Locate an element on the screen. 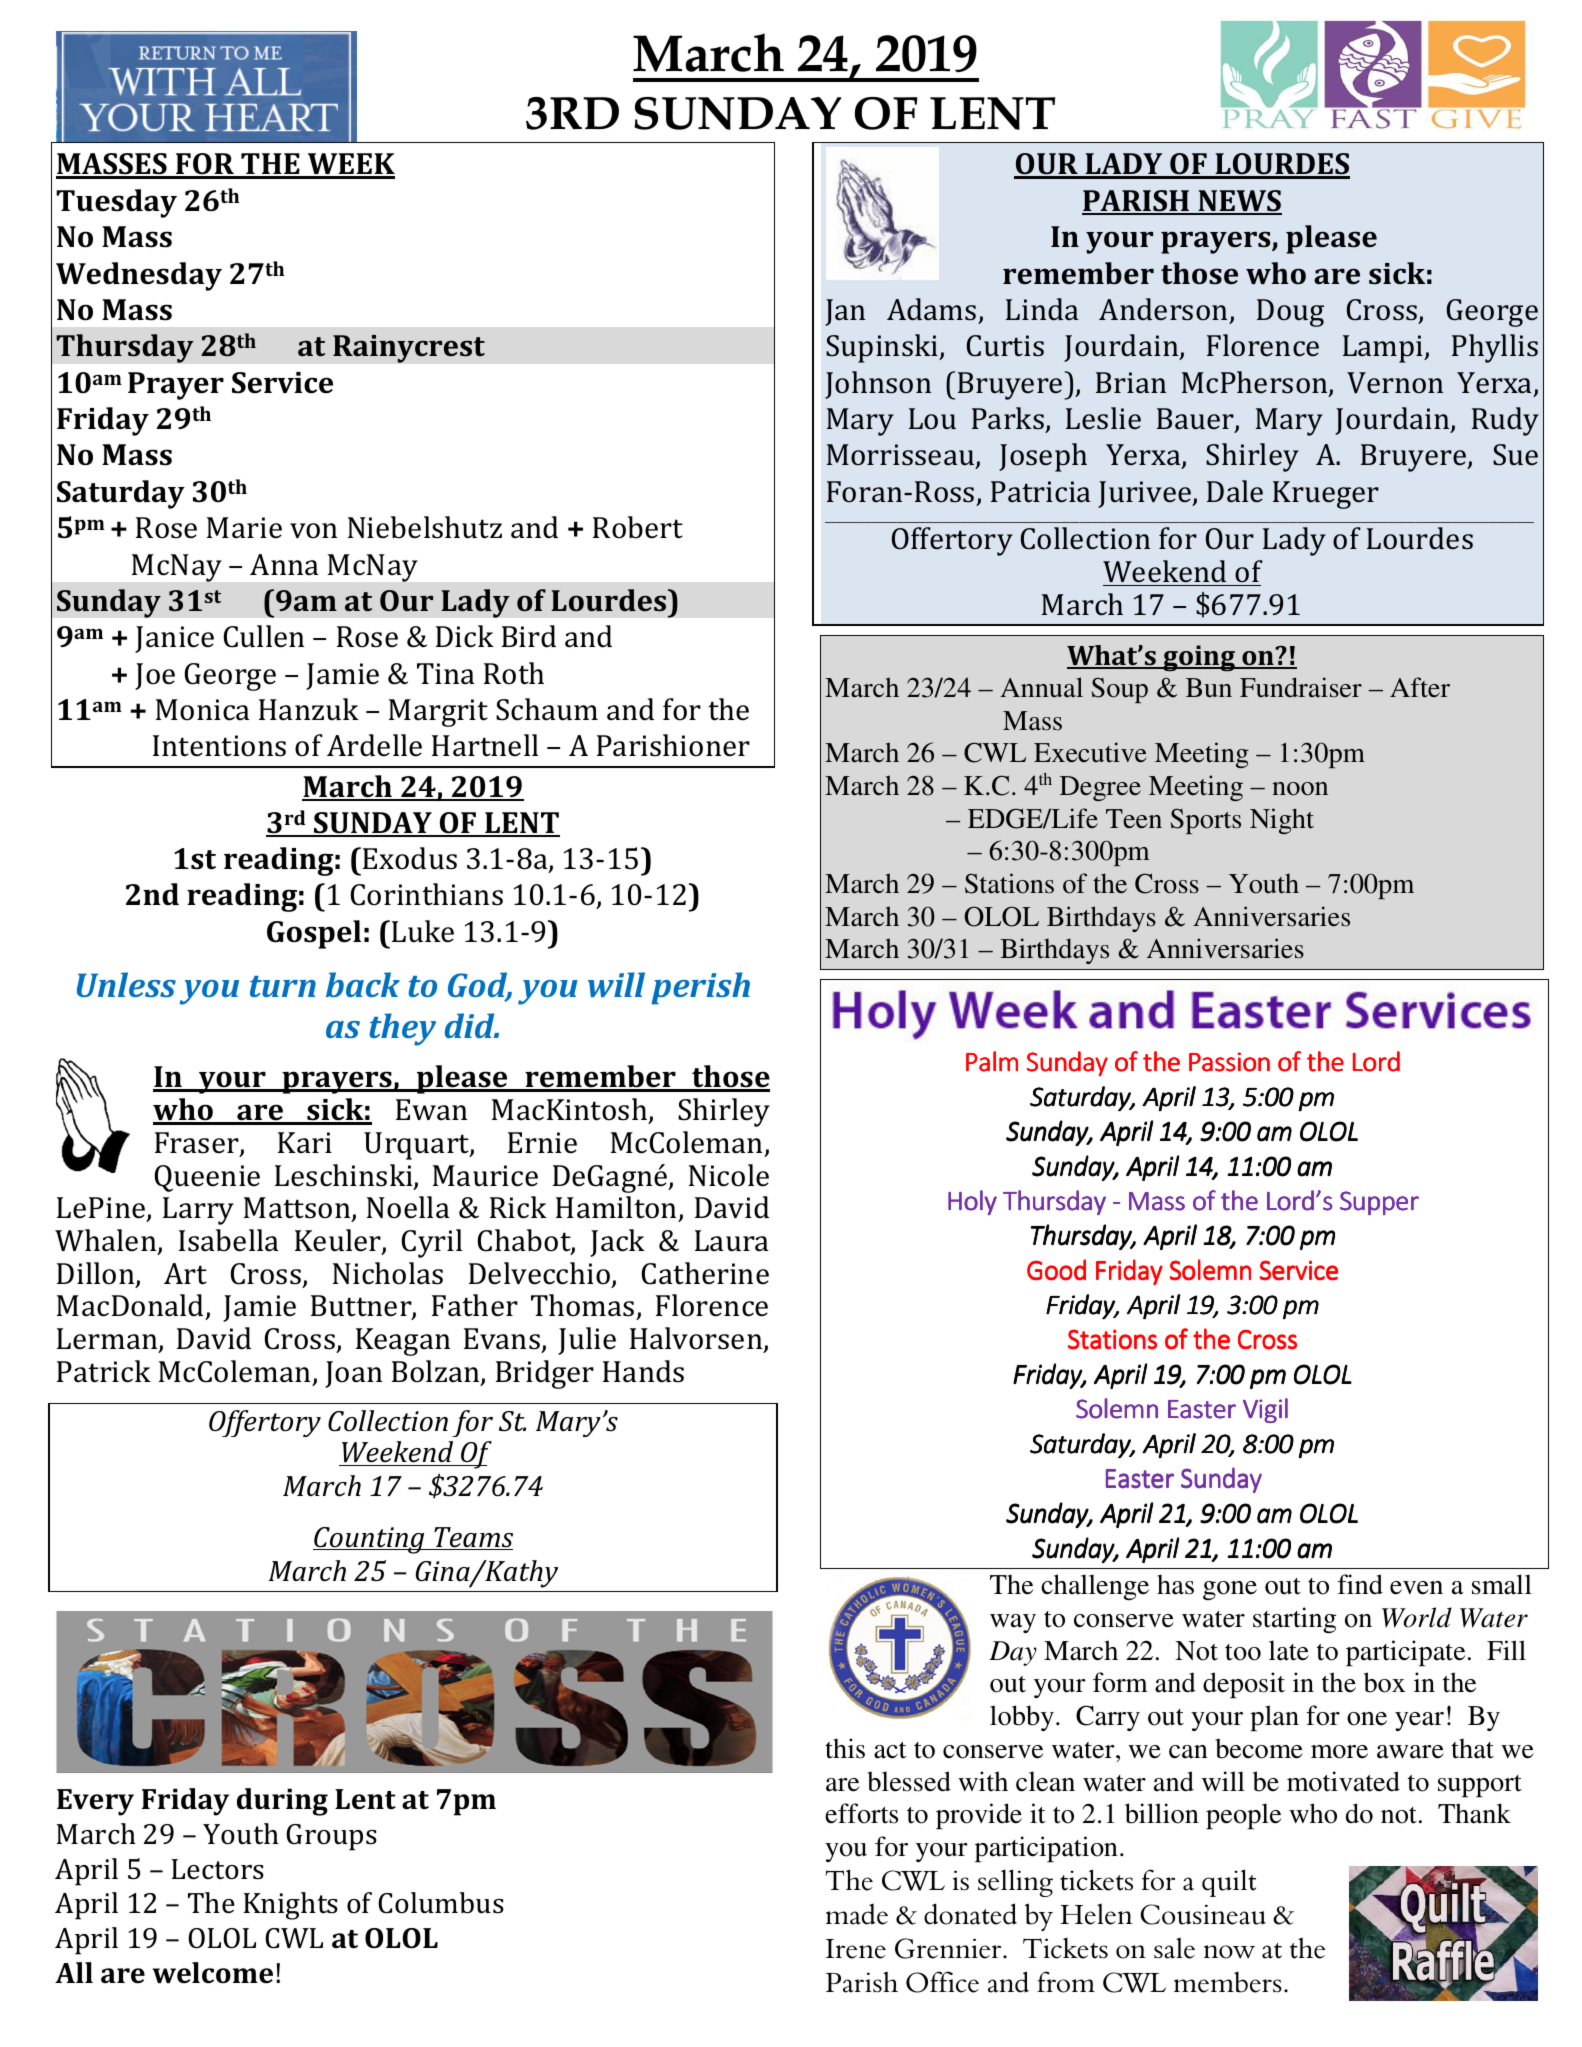  Annual is located at coordinates (1041, 687).
